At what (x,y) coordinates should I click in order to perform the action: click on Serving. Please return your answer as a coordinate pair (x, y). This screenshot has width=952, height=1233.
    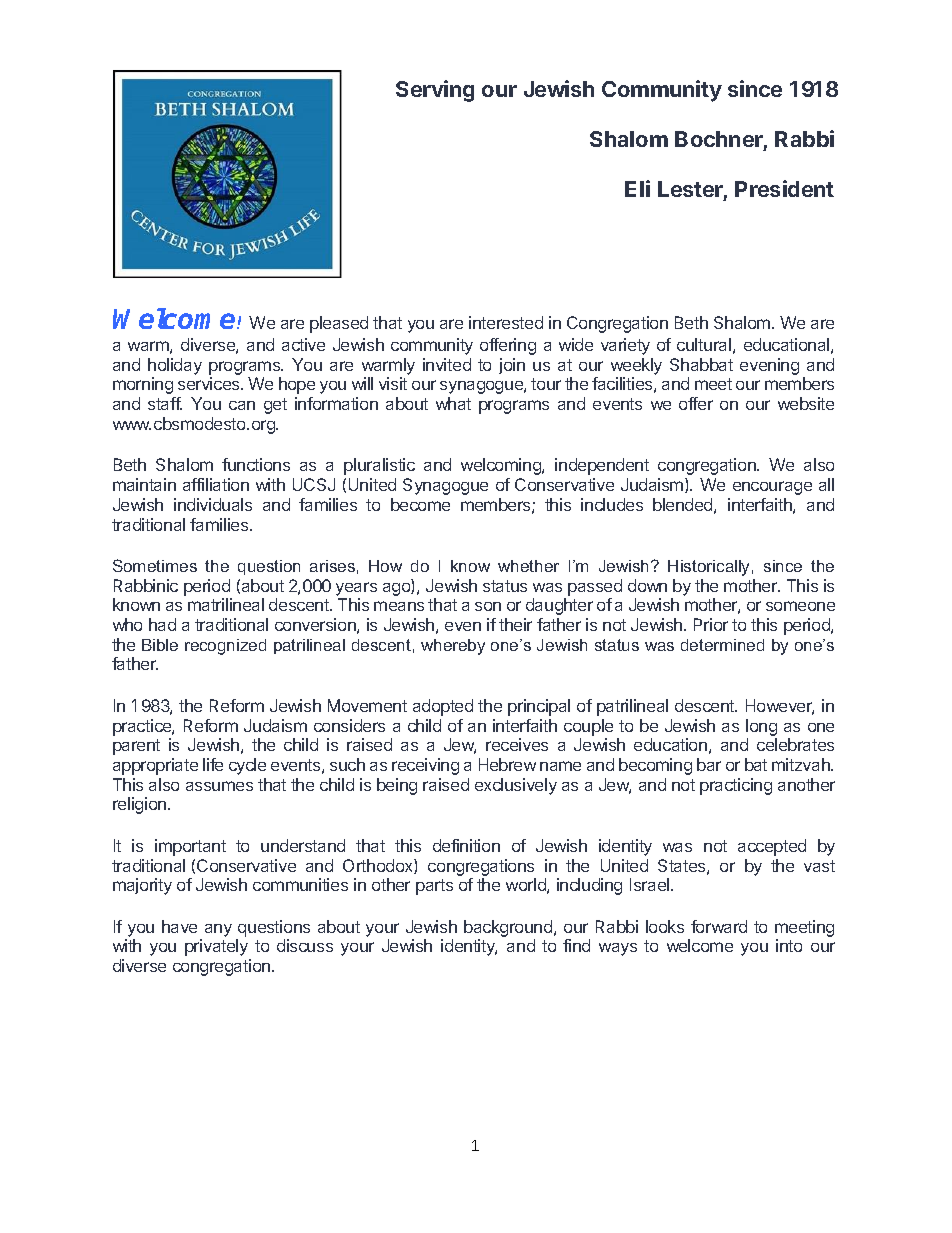
    Looking at the image, I should click on (435, 91).
